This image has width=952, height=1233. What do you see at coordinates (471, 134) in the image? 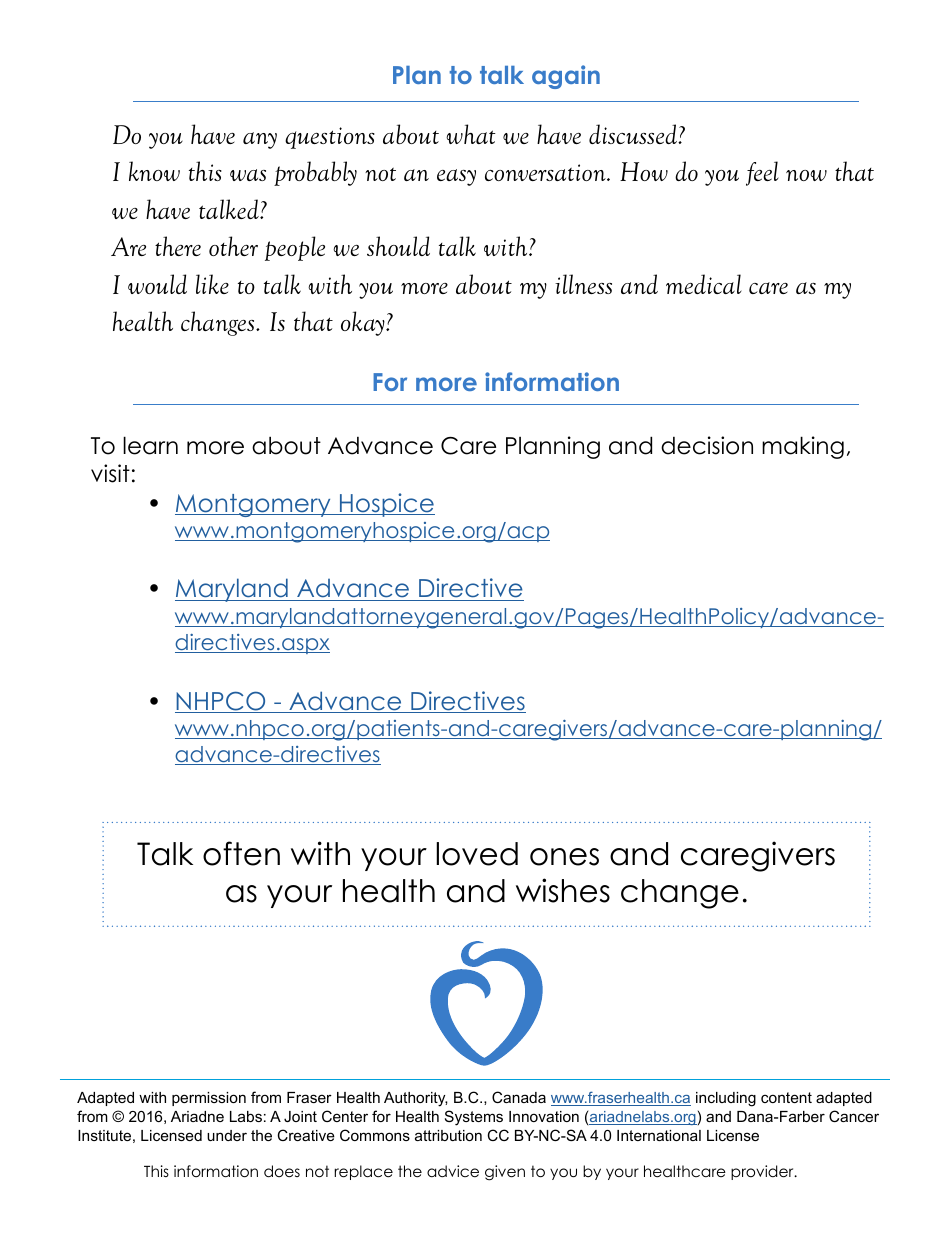
I see `what` at bounding box center [471, 134].
